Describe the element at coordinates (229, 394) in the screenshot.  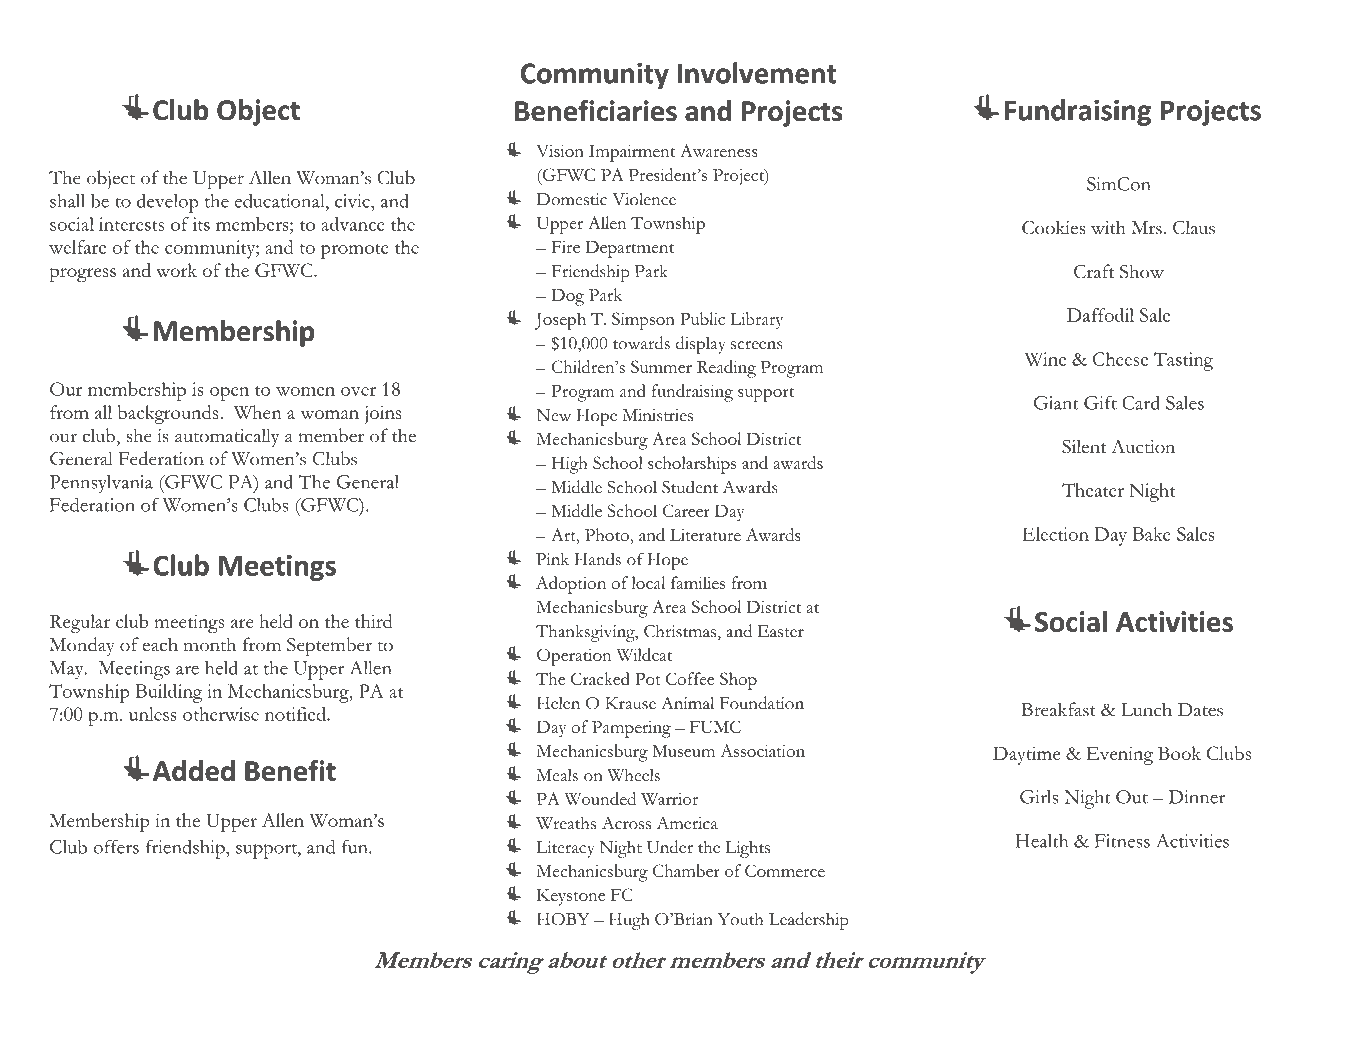
I see `open` at that location.
